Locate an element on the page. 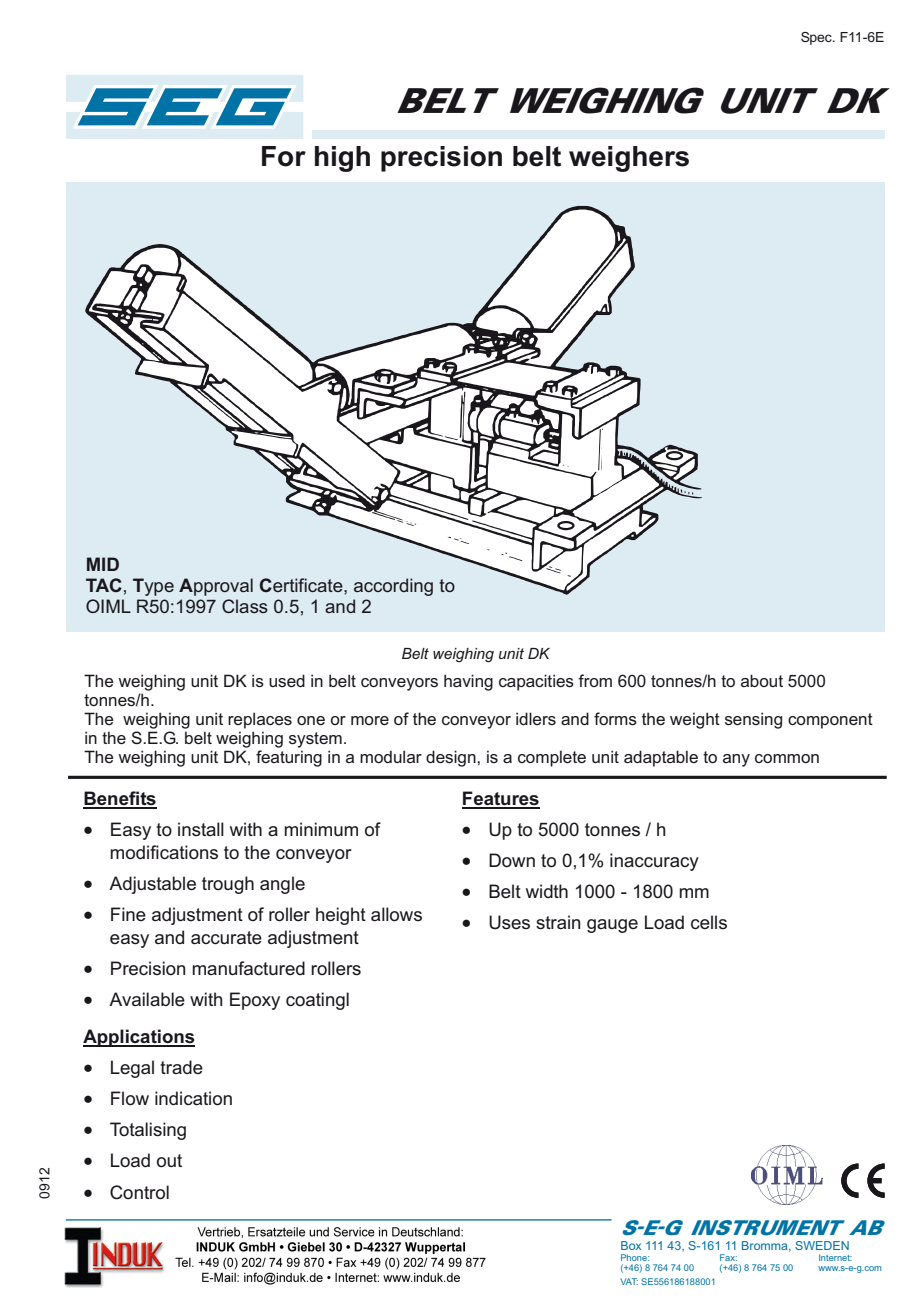 Image resolution: width=924 pixels, height=1308 pixels. according is located at coordinates (393, 587).
